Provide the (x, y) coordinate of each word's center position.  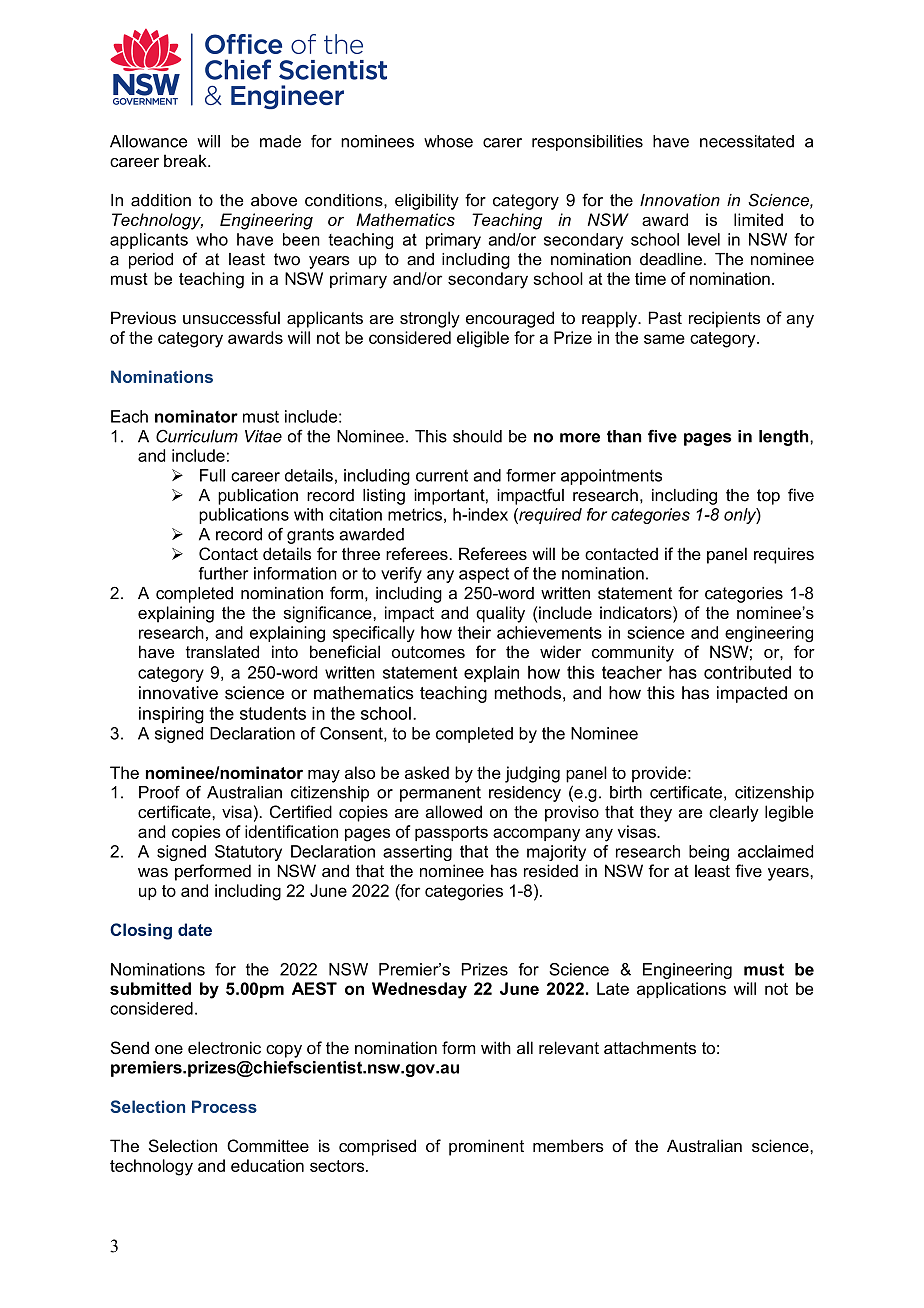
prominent (486, 1147)
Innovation (680, 200)
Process (224, 1106)
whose (448, 141)
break (186, 160)
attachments (650, 1047)
